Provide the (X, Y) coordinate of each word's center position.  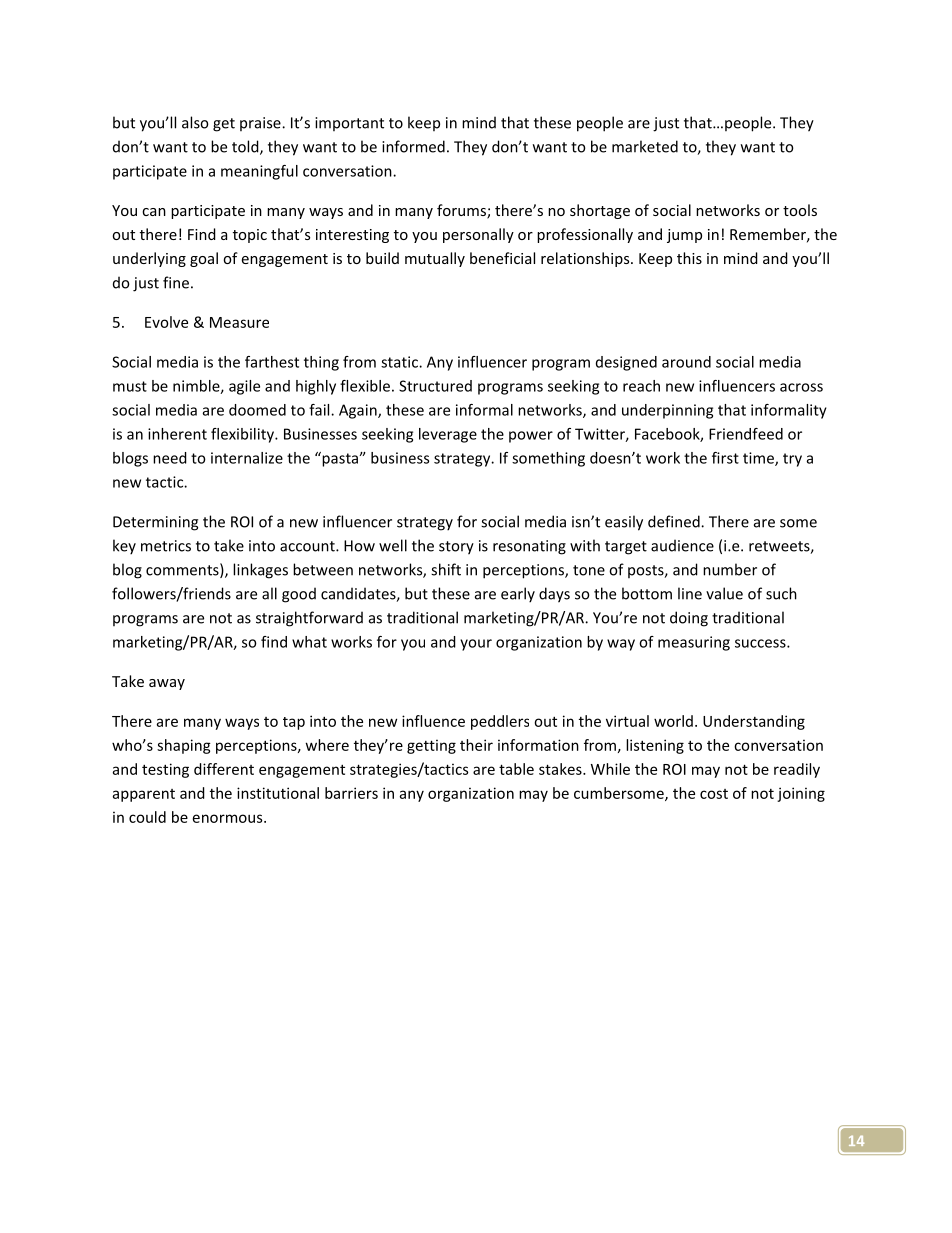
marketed (645, 146)
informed (413, 146)
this (689, 258)
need (170, 458)
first (725, 458)
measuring (694, 643)
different (224, 769)
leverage (448, 435)
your (476, 645)
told (246, 147)
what (309, 642)
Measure (239, 322)
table (516, 769)
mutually (435, 259)
